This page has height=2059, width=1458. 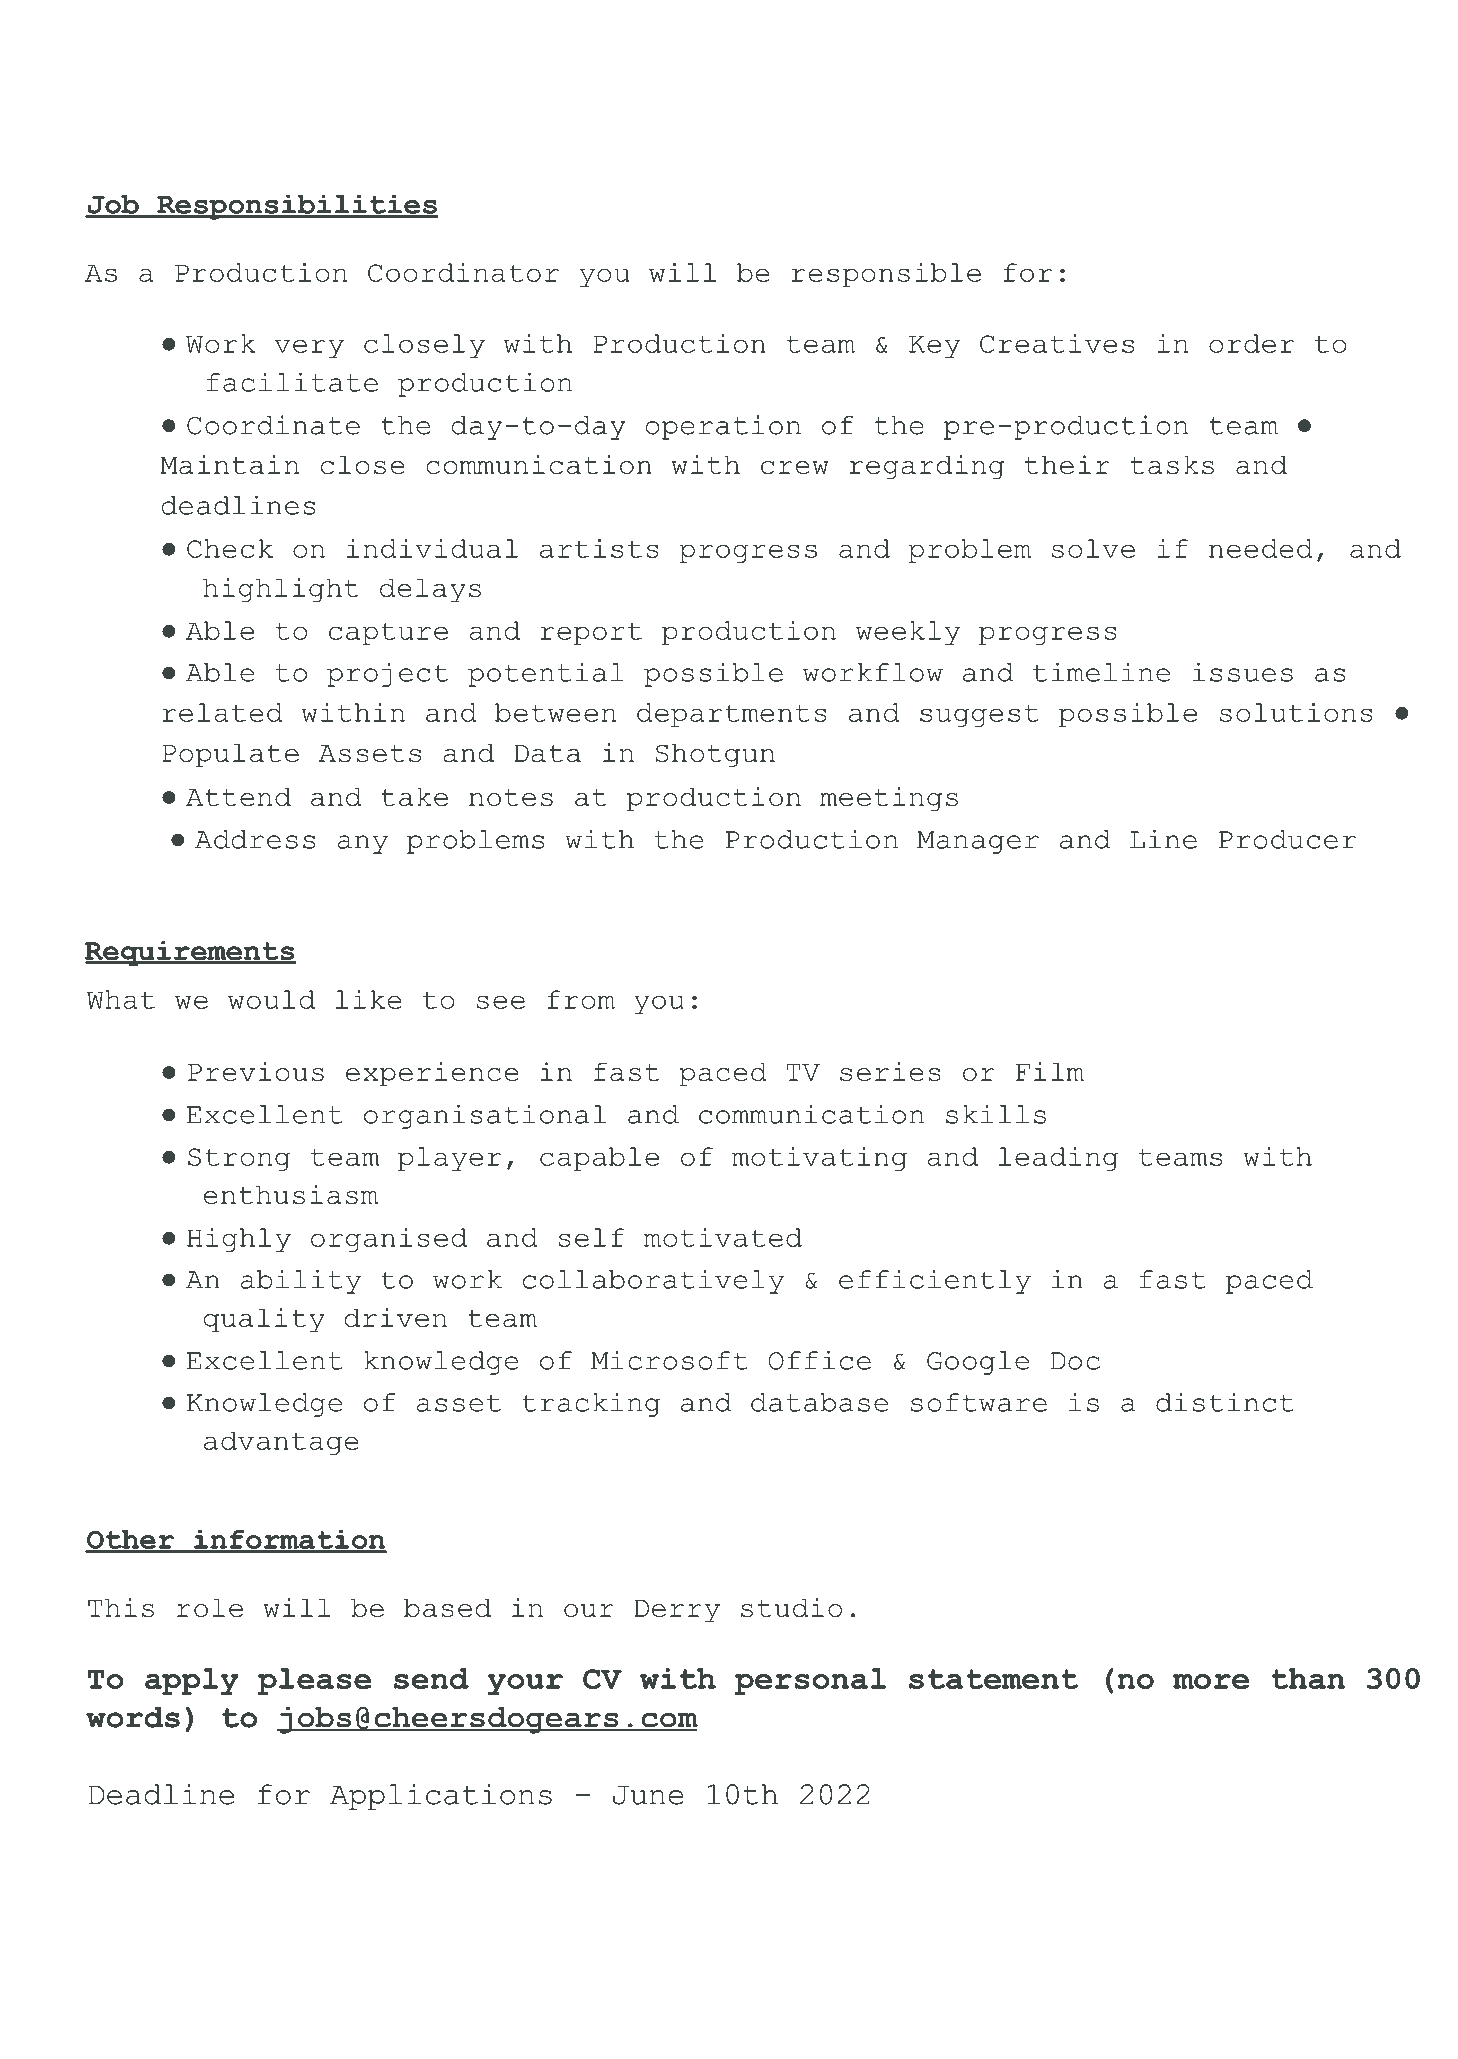 I want to click on leading, so click(x=1058, y=1159).
